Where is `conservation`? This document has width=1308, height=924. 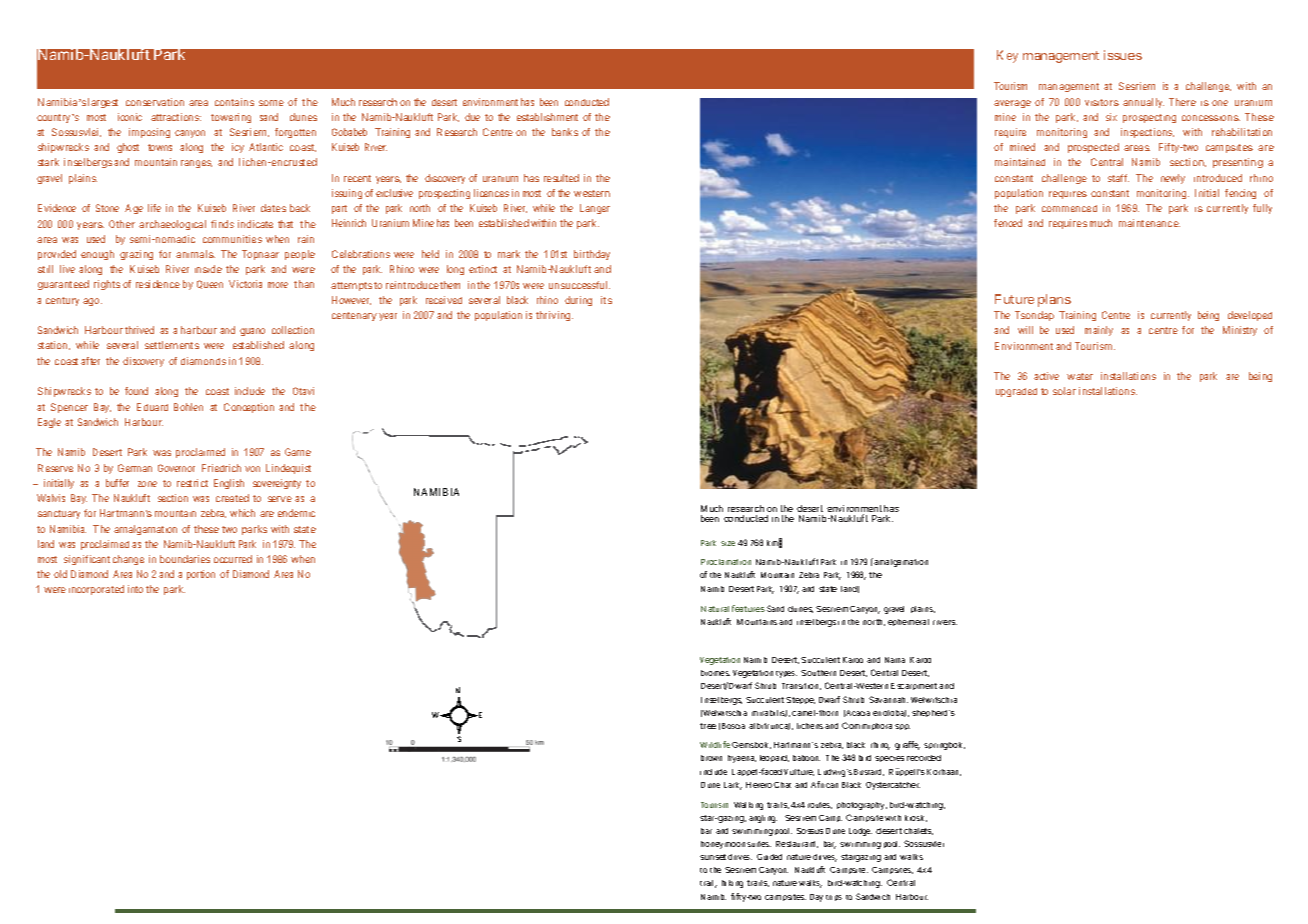 conservation is located at coordinates (155, 102).
